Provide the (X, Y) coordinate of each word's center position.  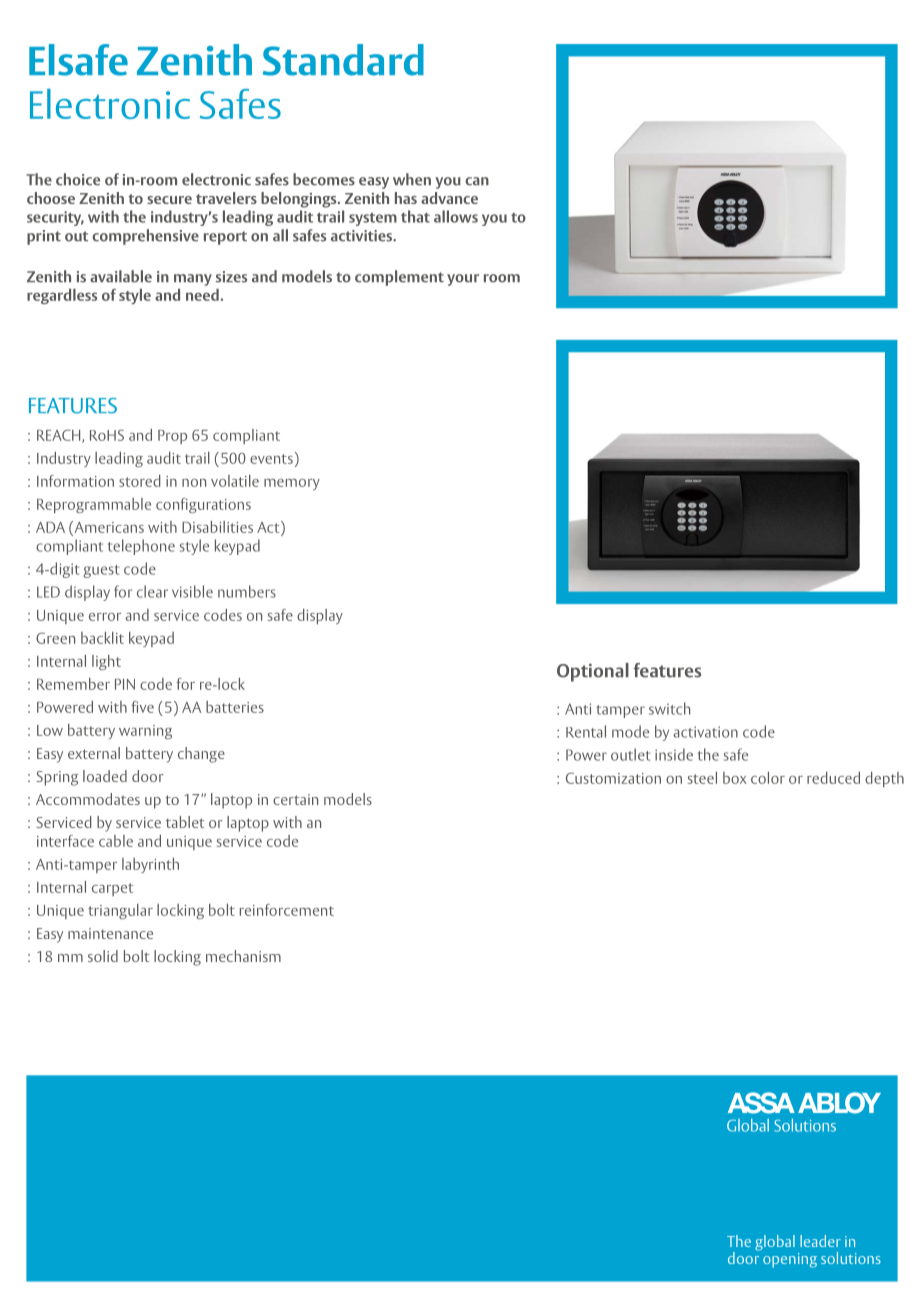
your (463, 280)
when (412, 179)
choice (78, 179)
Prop (172, 437)
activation (705, 732)
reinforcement (287, 910)
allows (456, 216)
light (106, 662)
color (768, 778)
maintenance (110, 933)
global (775, 1243)
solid (103, 956)
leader (820, 1241)
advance (449, 198)
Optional (593, 672)
